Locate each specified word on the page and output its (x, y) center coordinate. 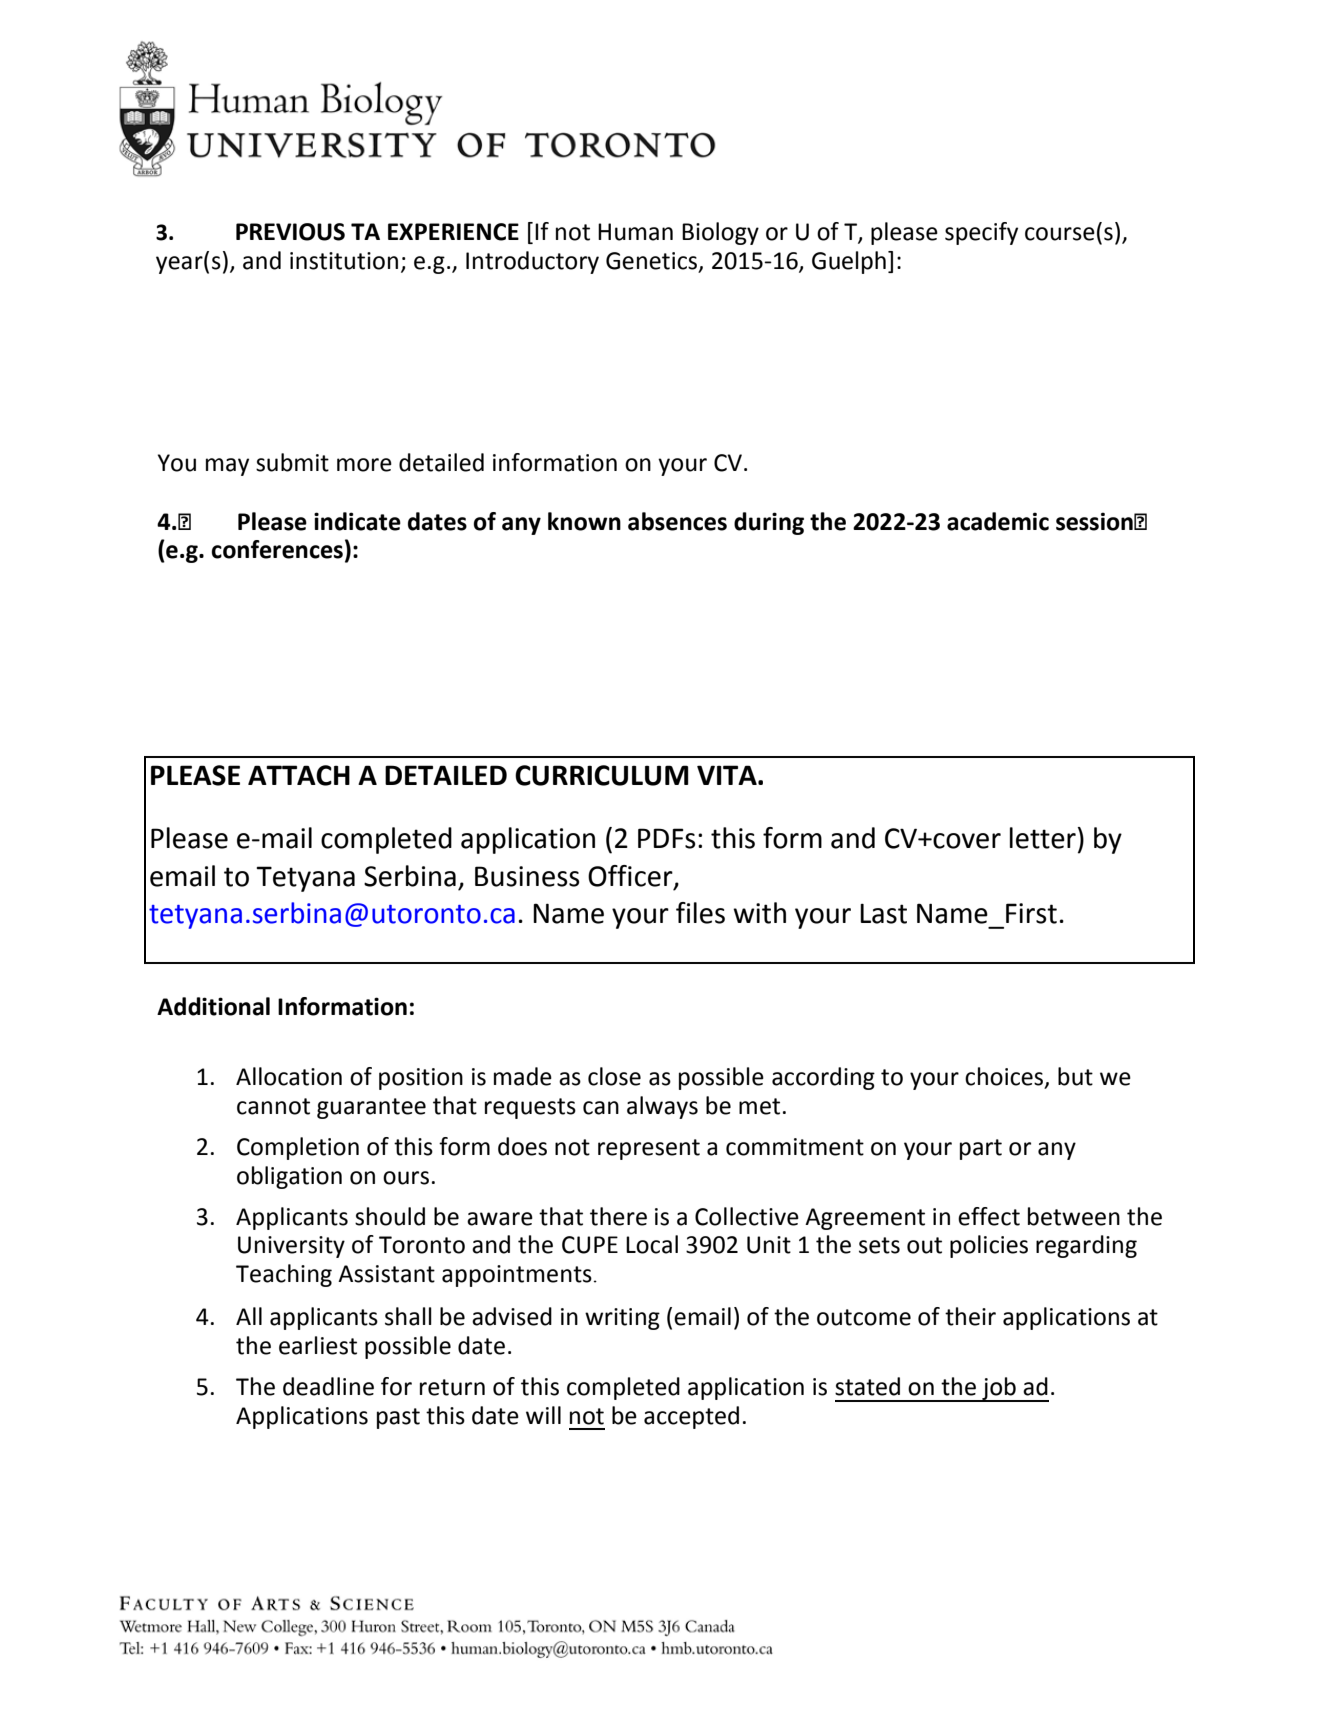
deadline (328, 1386)
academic (998, 521)
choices (1005, 1077)
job (999, 1389)
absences (677, 521)
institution (344, 261)
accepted (691, 1417)
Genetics (653, 261)
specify (981, 233)
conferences (277, 549)
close (614, 1076)
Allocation (289, 1076)
